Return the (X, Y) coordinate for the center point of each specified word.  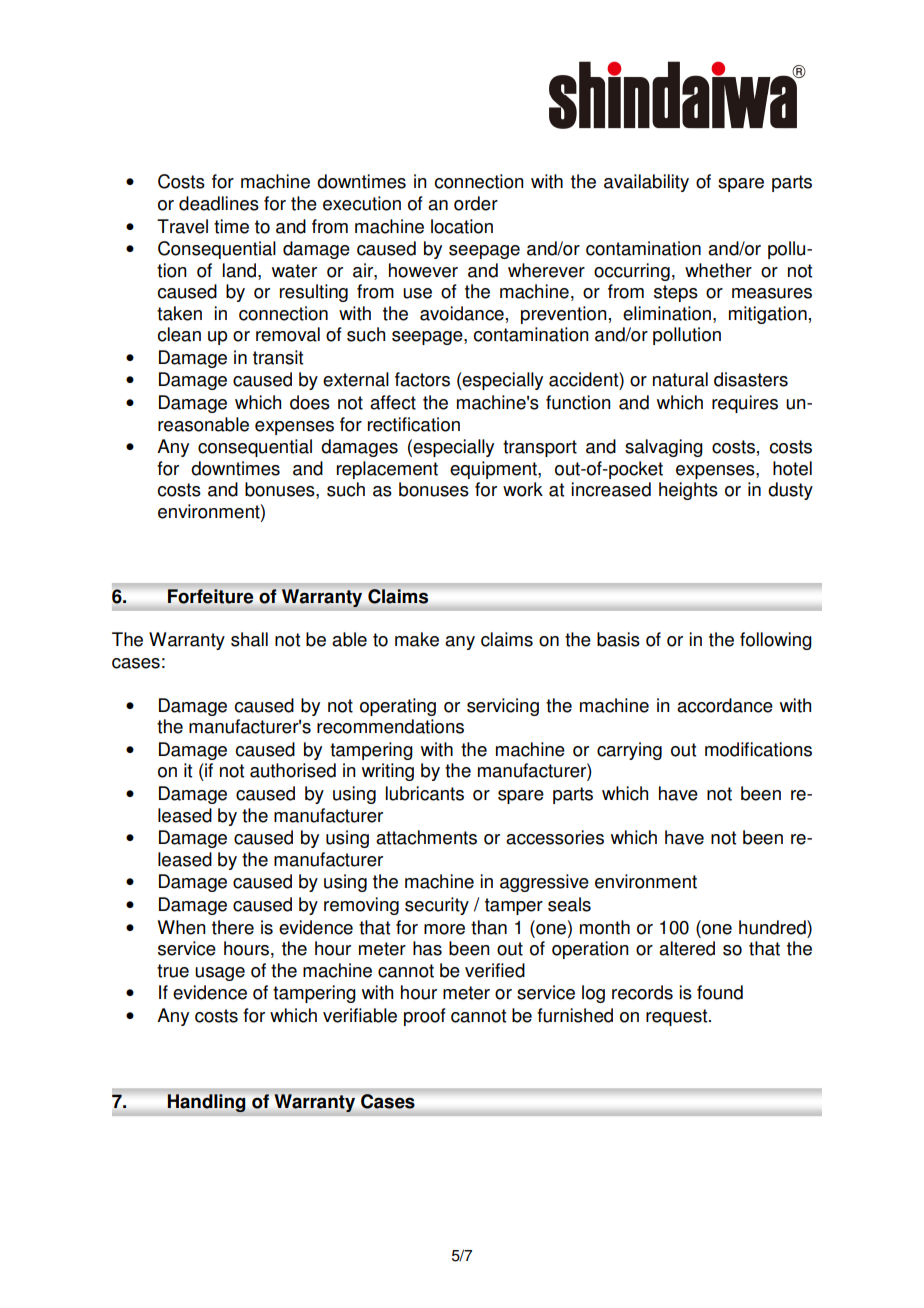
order (476, 203)
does (310, 402)
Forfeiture (210, 596)
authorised (293, 770)
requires (745, 404)
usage (220, 974)
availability (646, 183)
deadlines (219, 203)
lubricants (425, 793)
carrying (629, 751)
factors (422, 379)
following (776, 641)
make (417, 639)
